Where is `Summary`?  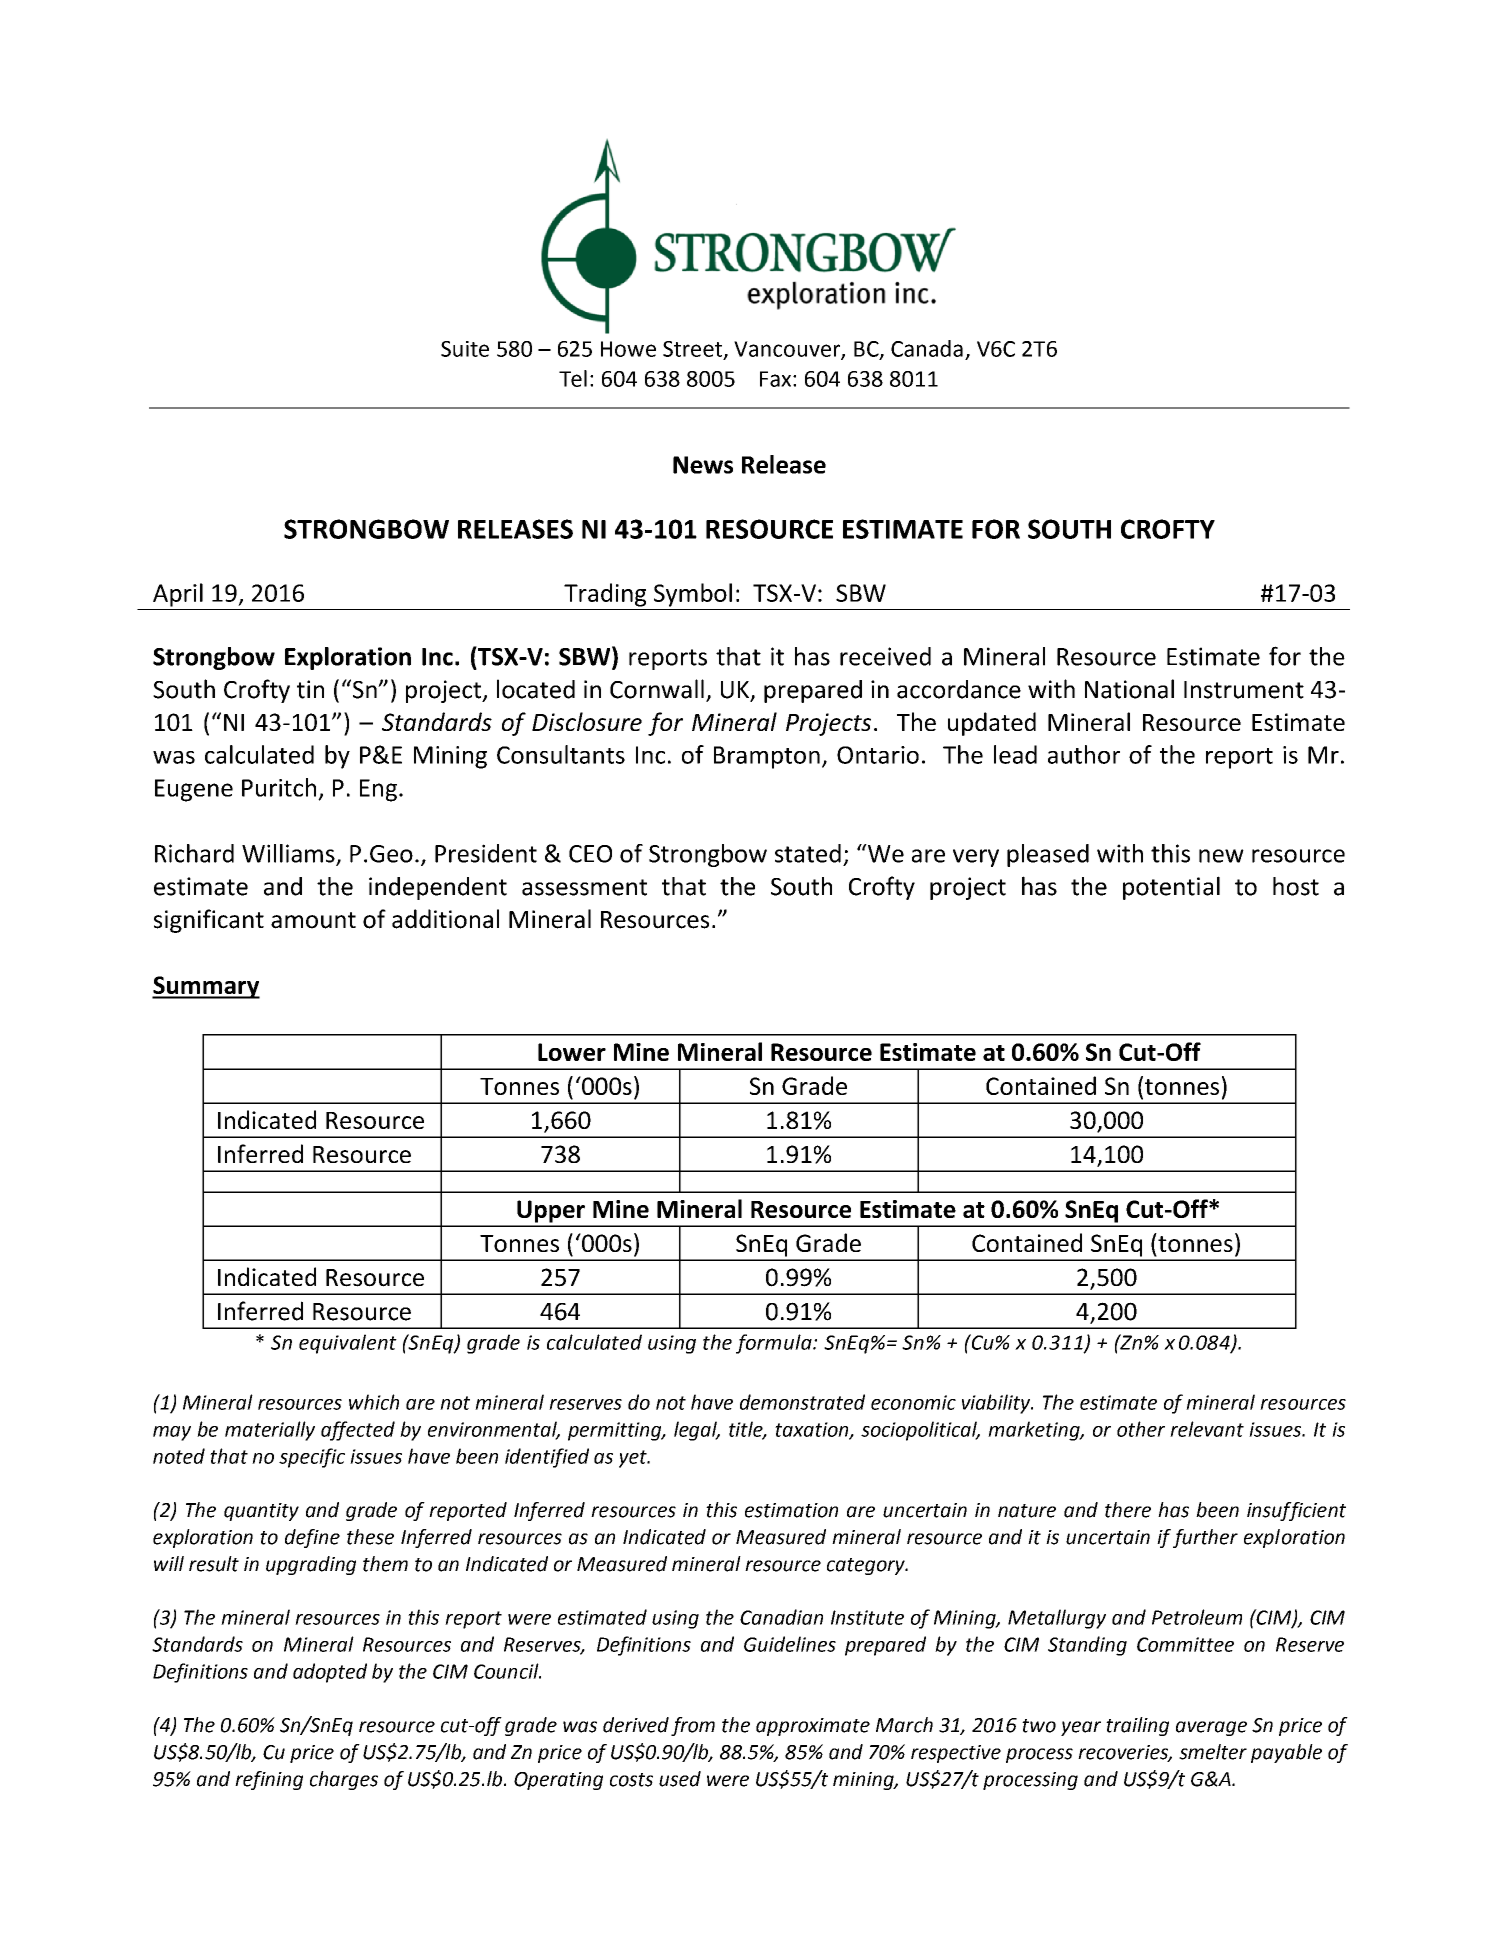 Summary is located at coordinates (206, 987).
